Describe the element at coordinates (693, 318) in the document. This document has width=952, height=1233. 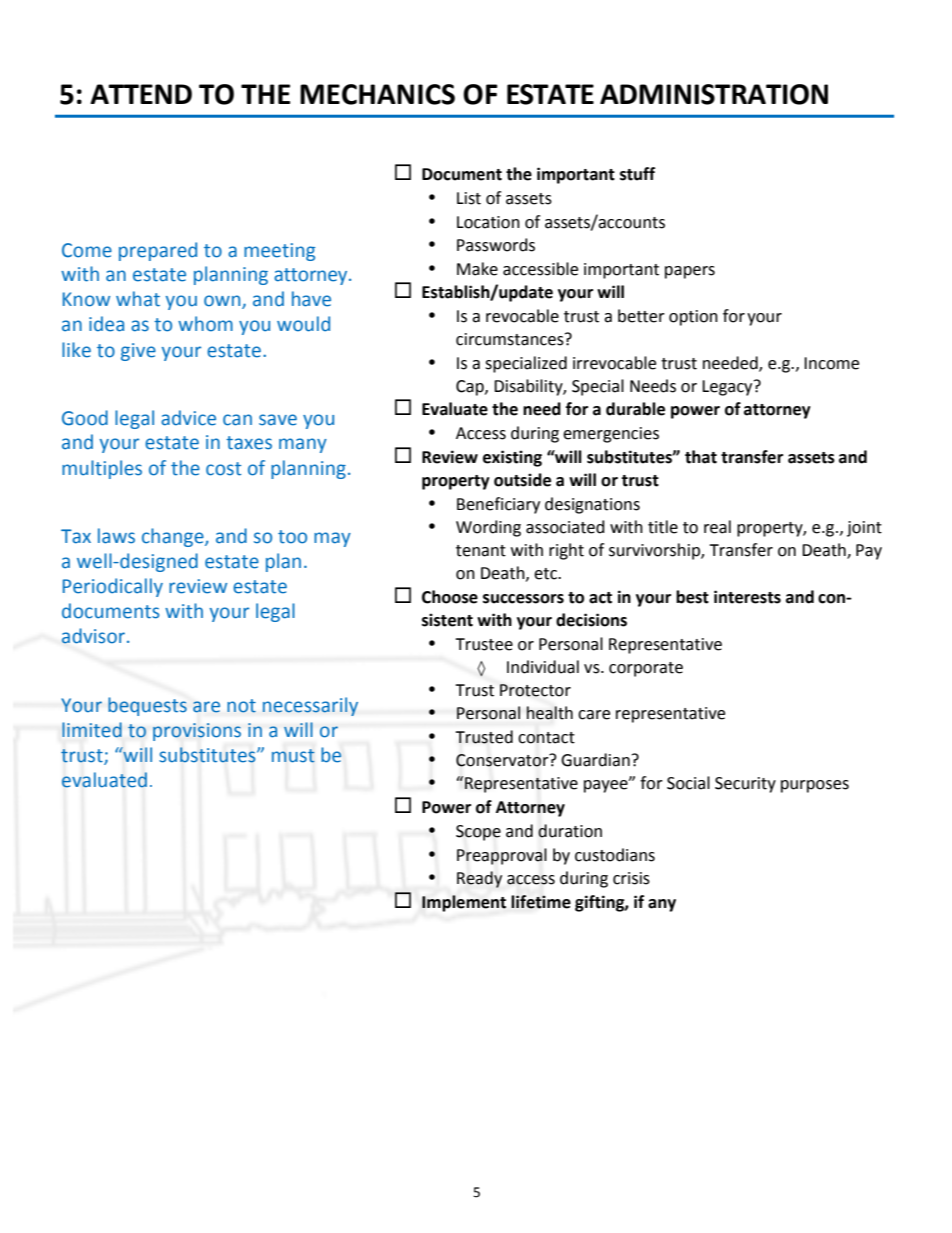
I see `option` at that location.
